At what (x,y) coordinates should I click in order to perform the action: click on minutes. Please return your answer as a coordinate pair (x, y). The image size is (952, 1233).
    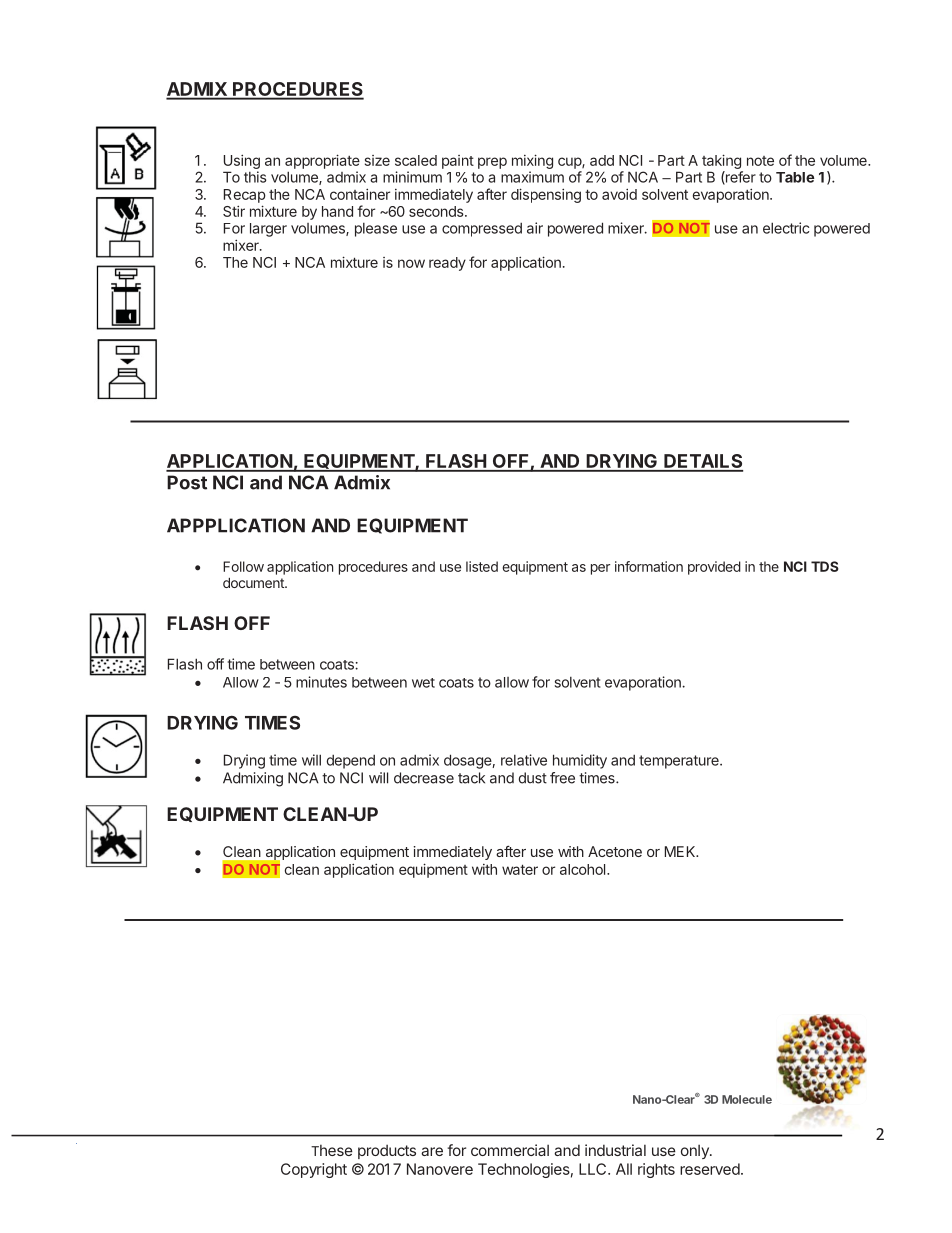
    Looking at the image, I should click on (321, 682).
